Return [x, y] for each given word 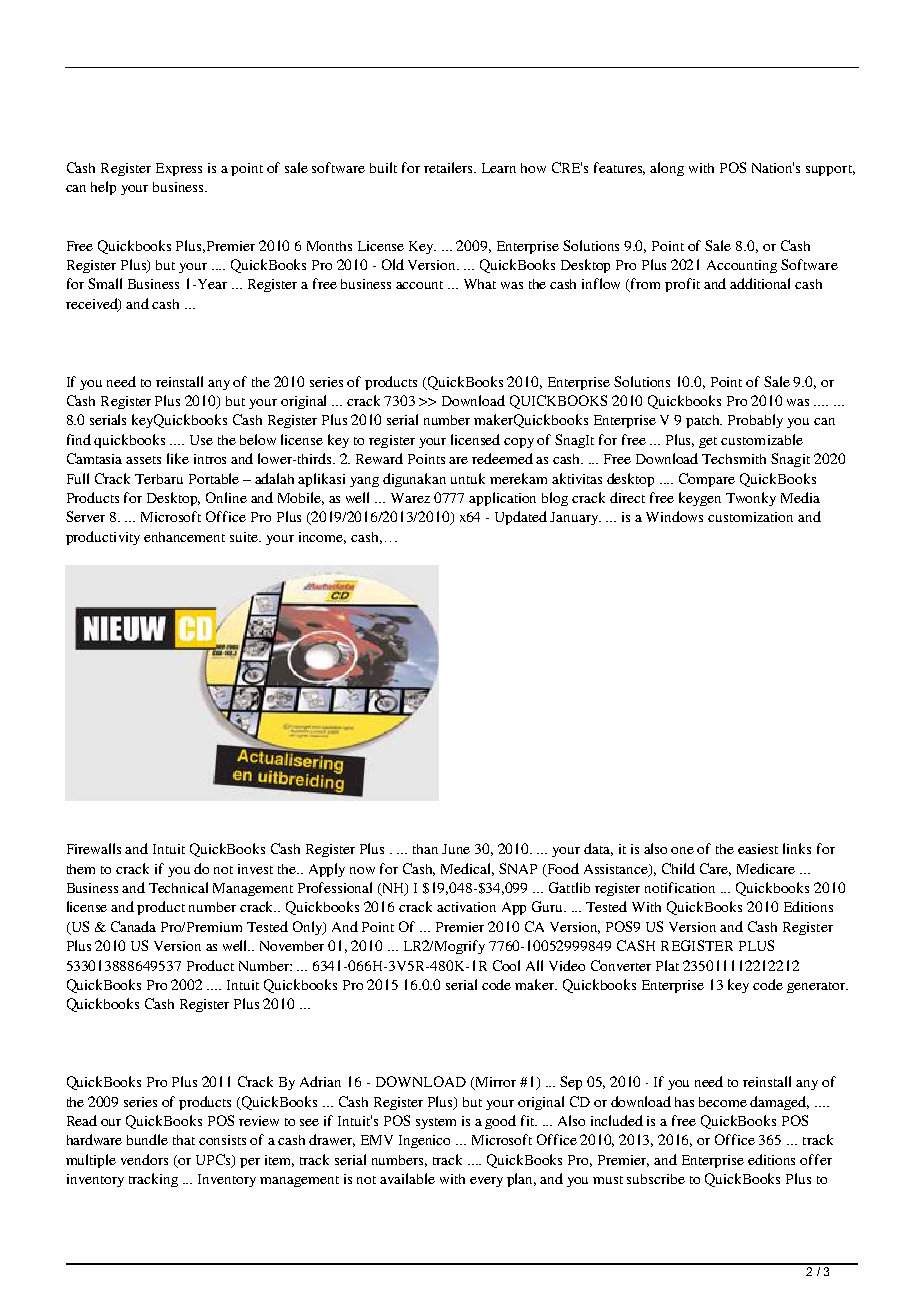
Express [179, 169]
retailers [449, 167]
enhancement [184, 537]
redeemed [502, 458]
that [184, 1140]
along [667, 169]
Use [201, 440]
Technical [178, 887]
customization [750, 517]
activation [466, 907]
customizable [762, 439]
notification [680, 887]
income [322, 538]
